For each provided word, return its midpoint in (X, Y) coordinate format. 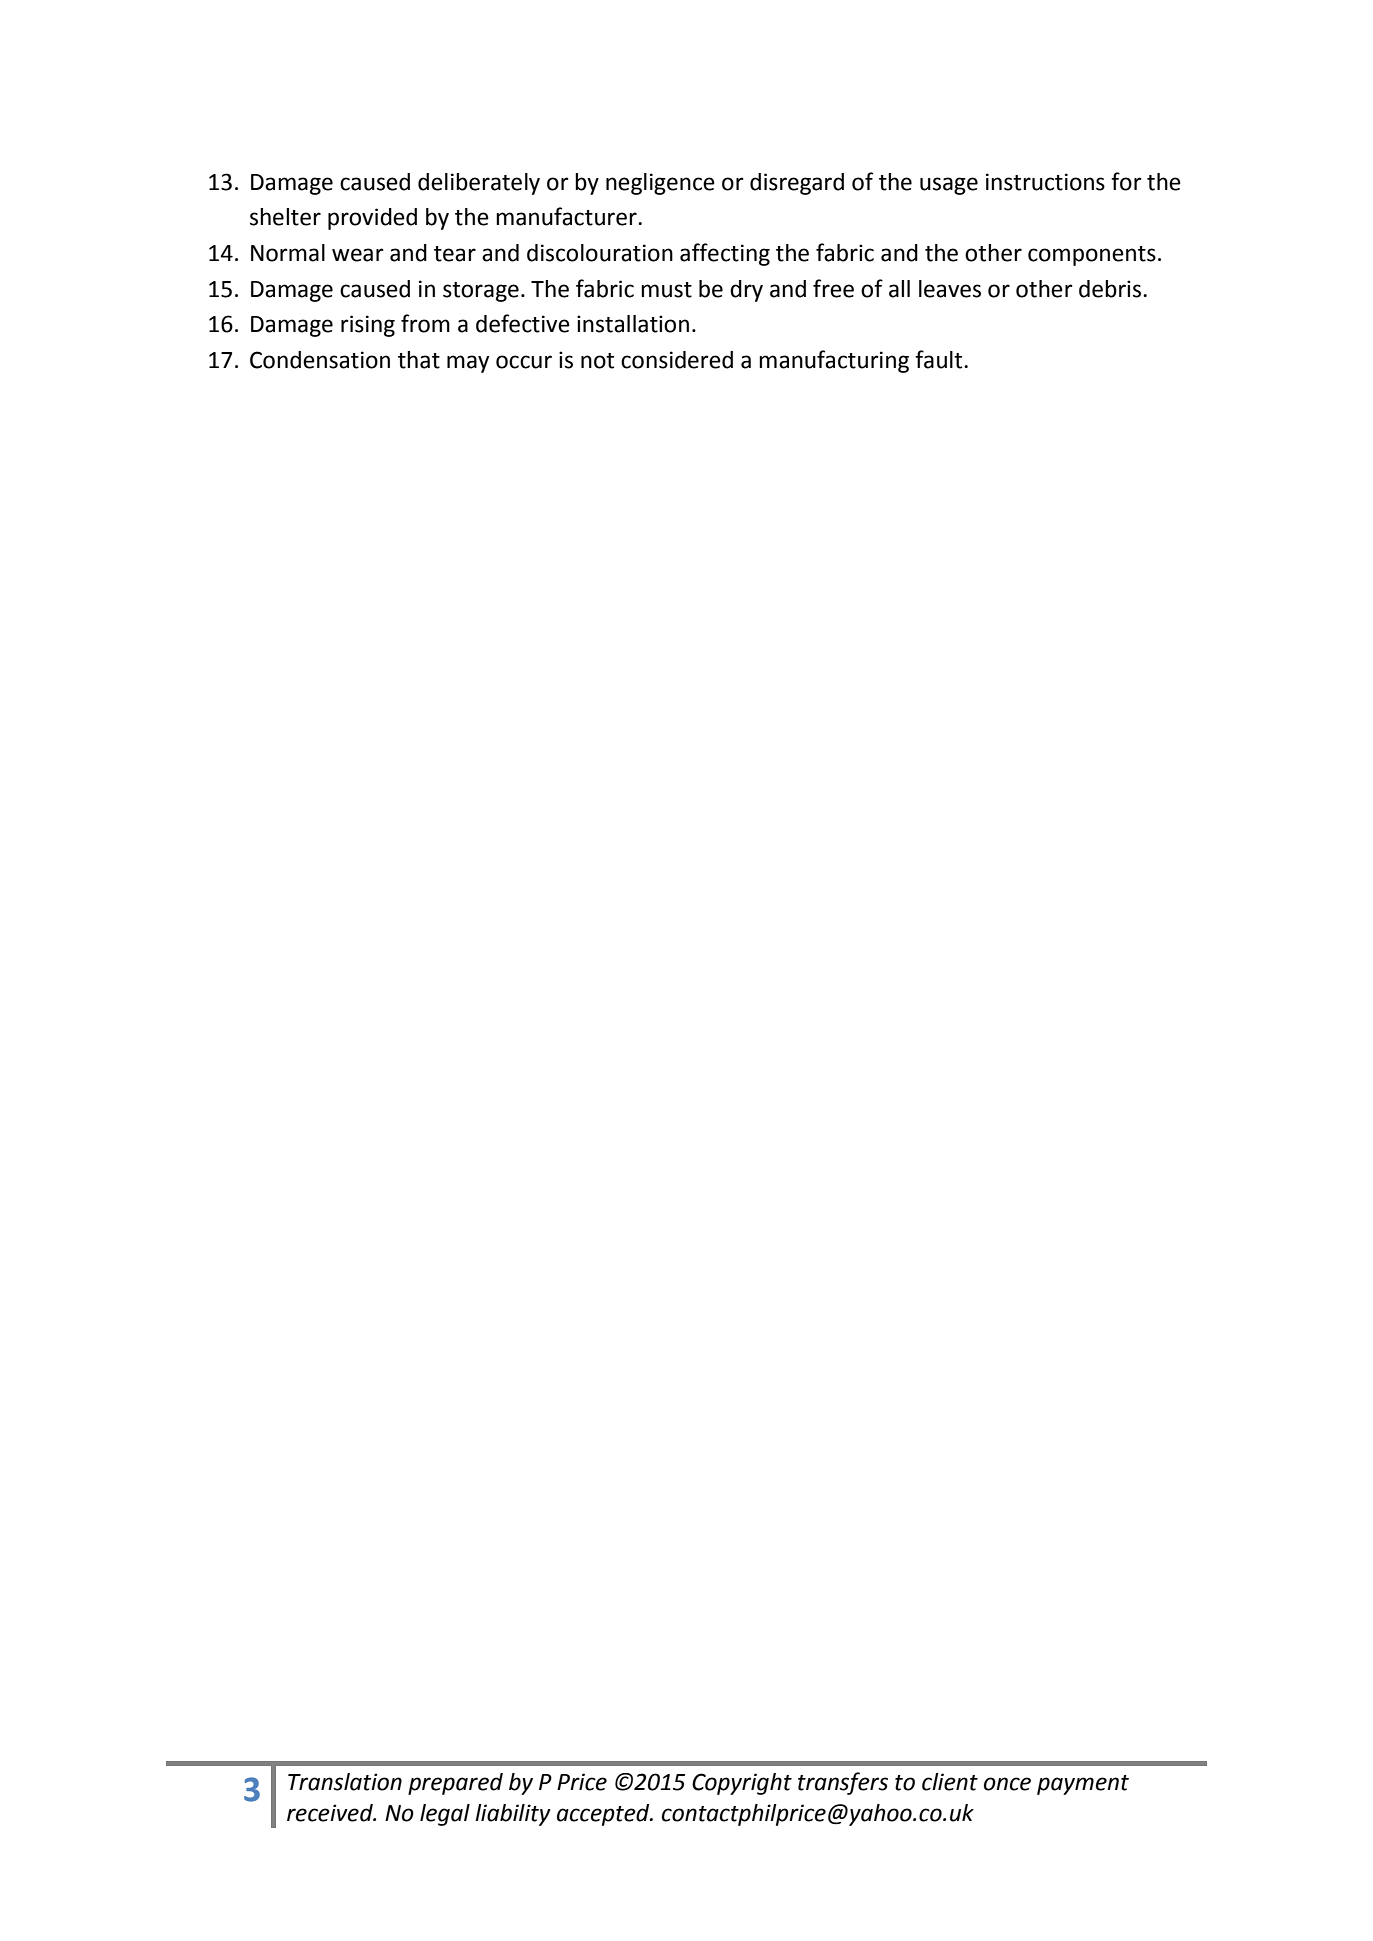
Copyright (742, 1784)
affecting (725, 254)
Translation (345, 1782)
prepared (455, 1784)
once (1007, 1784)
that (419, 360)
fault (940, 359)
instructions (1045, 182)
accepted (604, 1815)
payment (1083, 1785)
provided (372, 219)
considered (677, 360)
